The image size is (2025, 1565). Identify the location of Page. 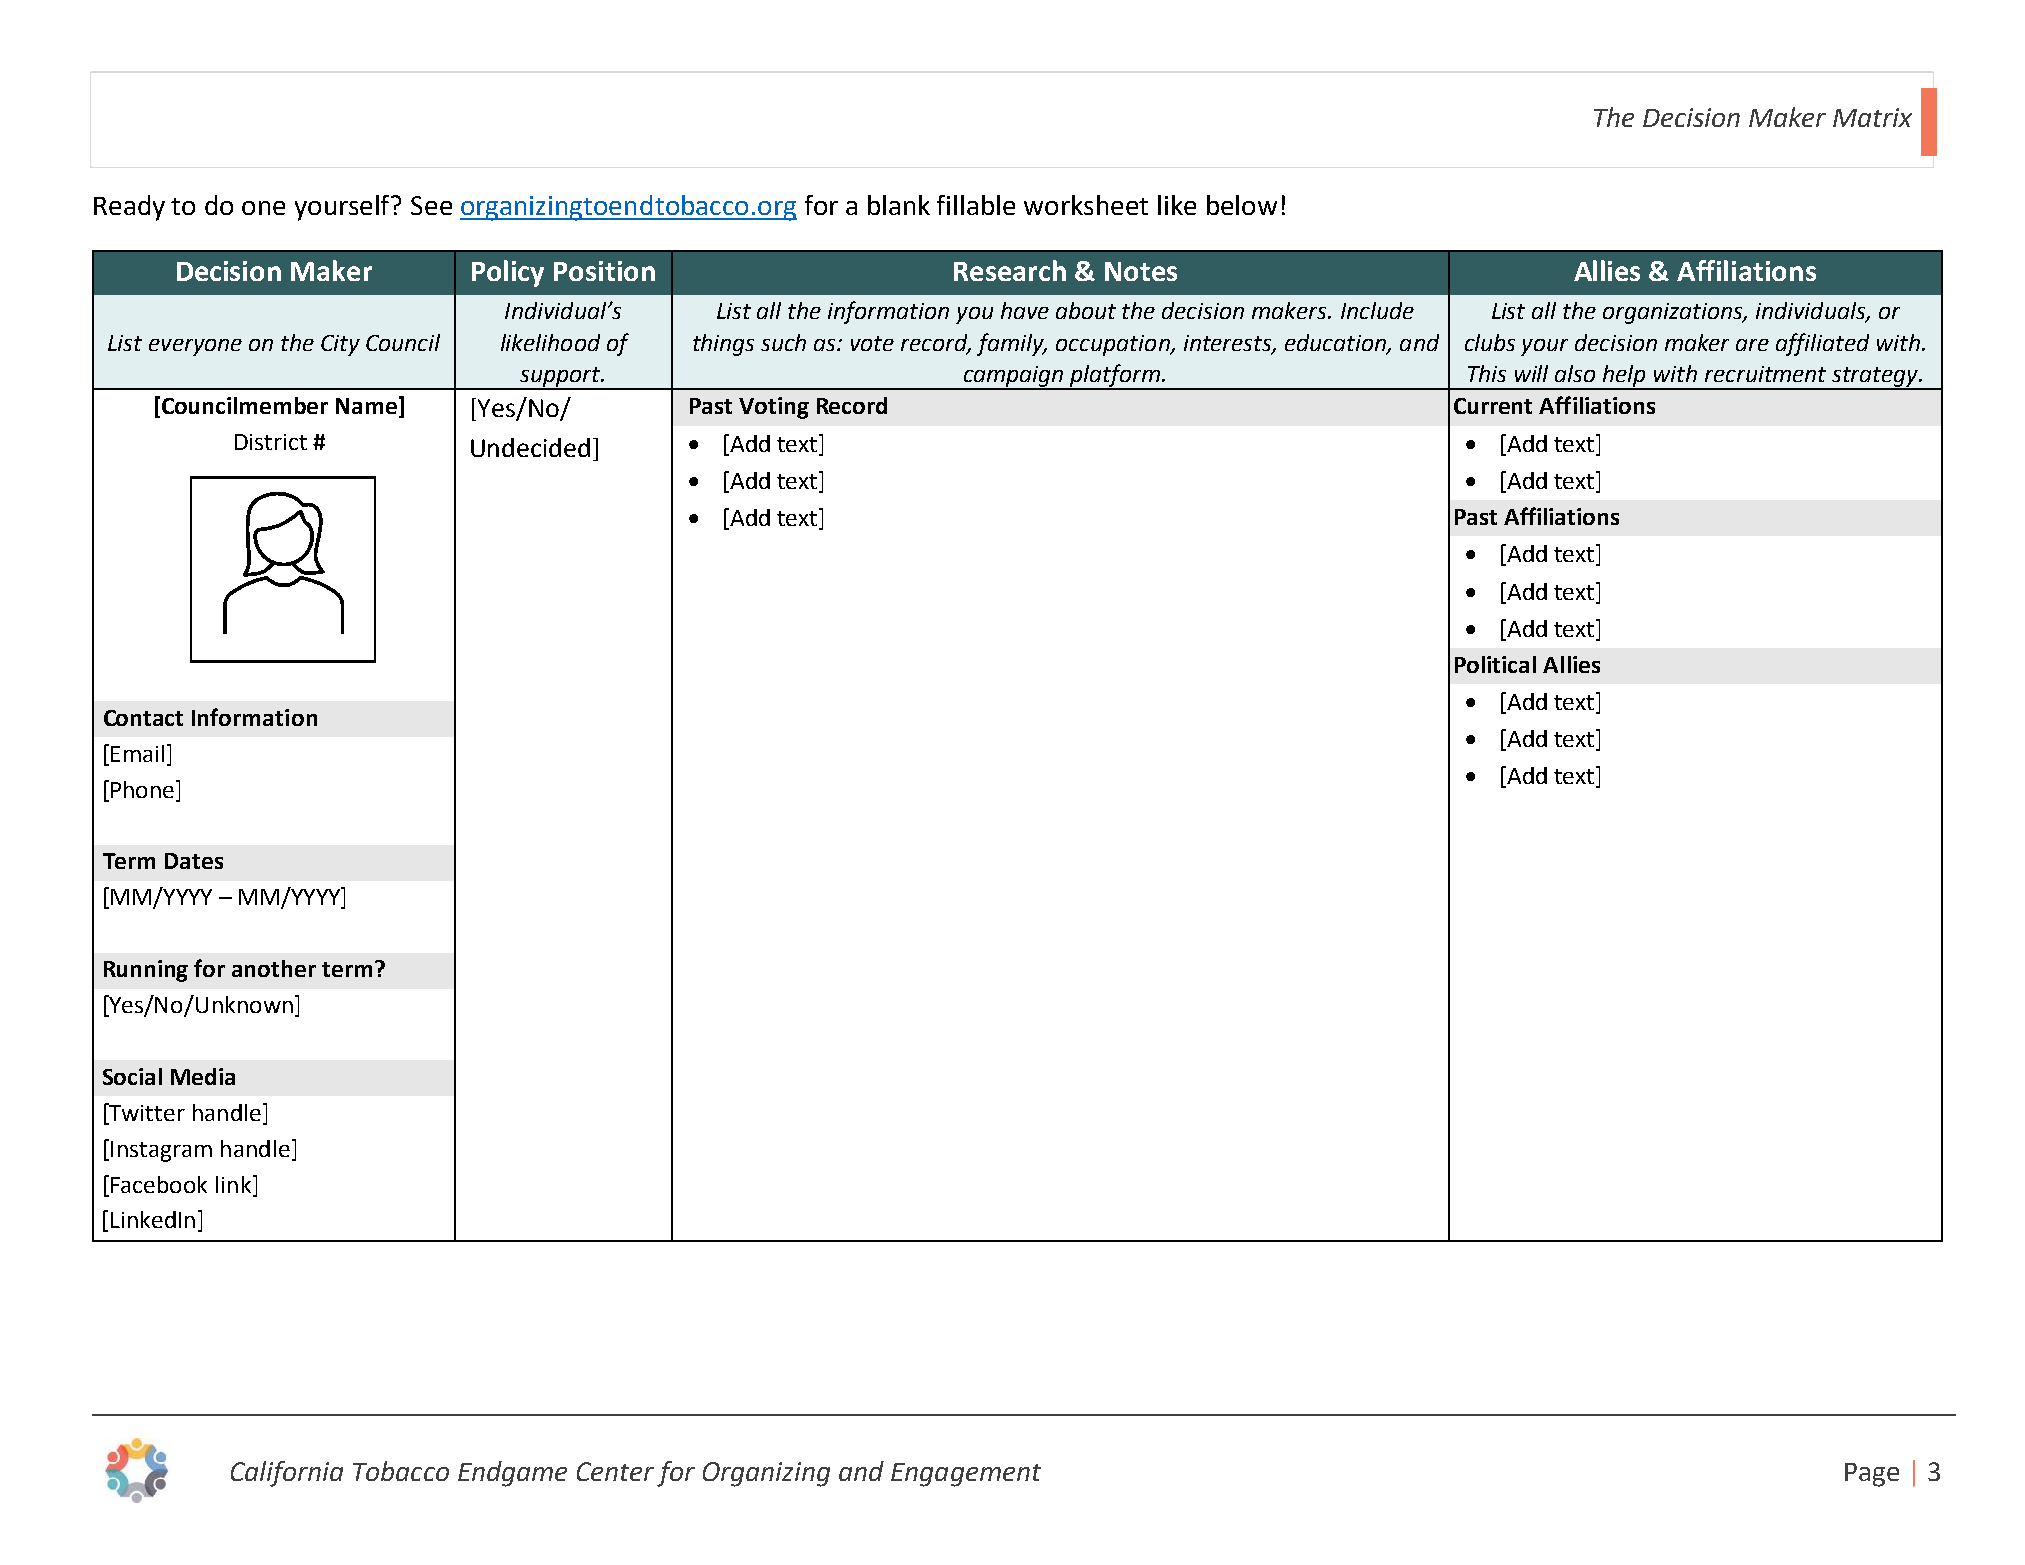
(1872, 1475).
